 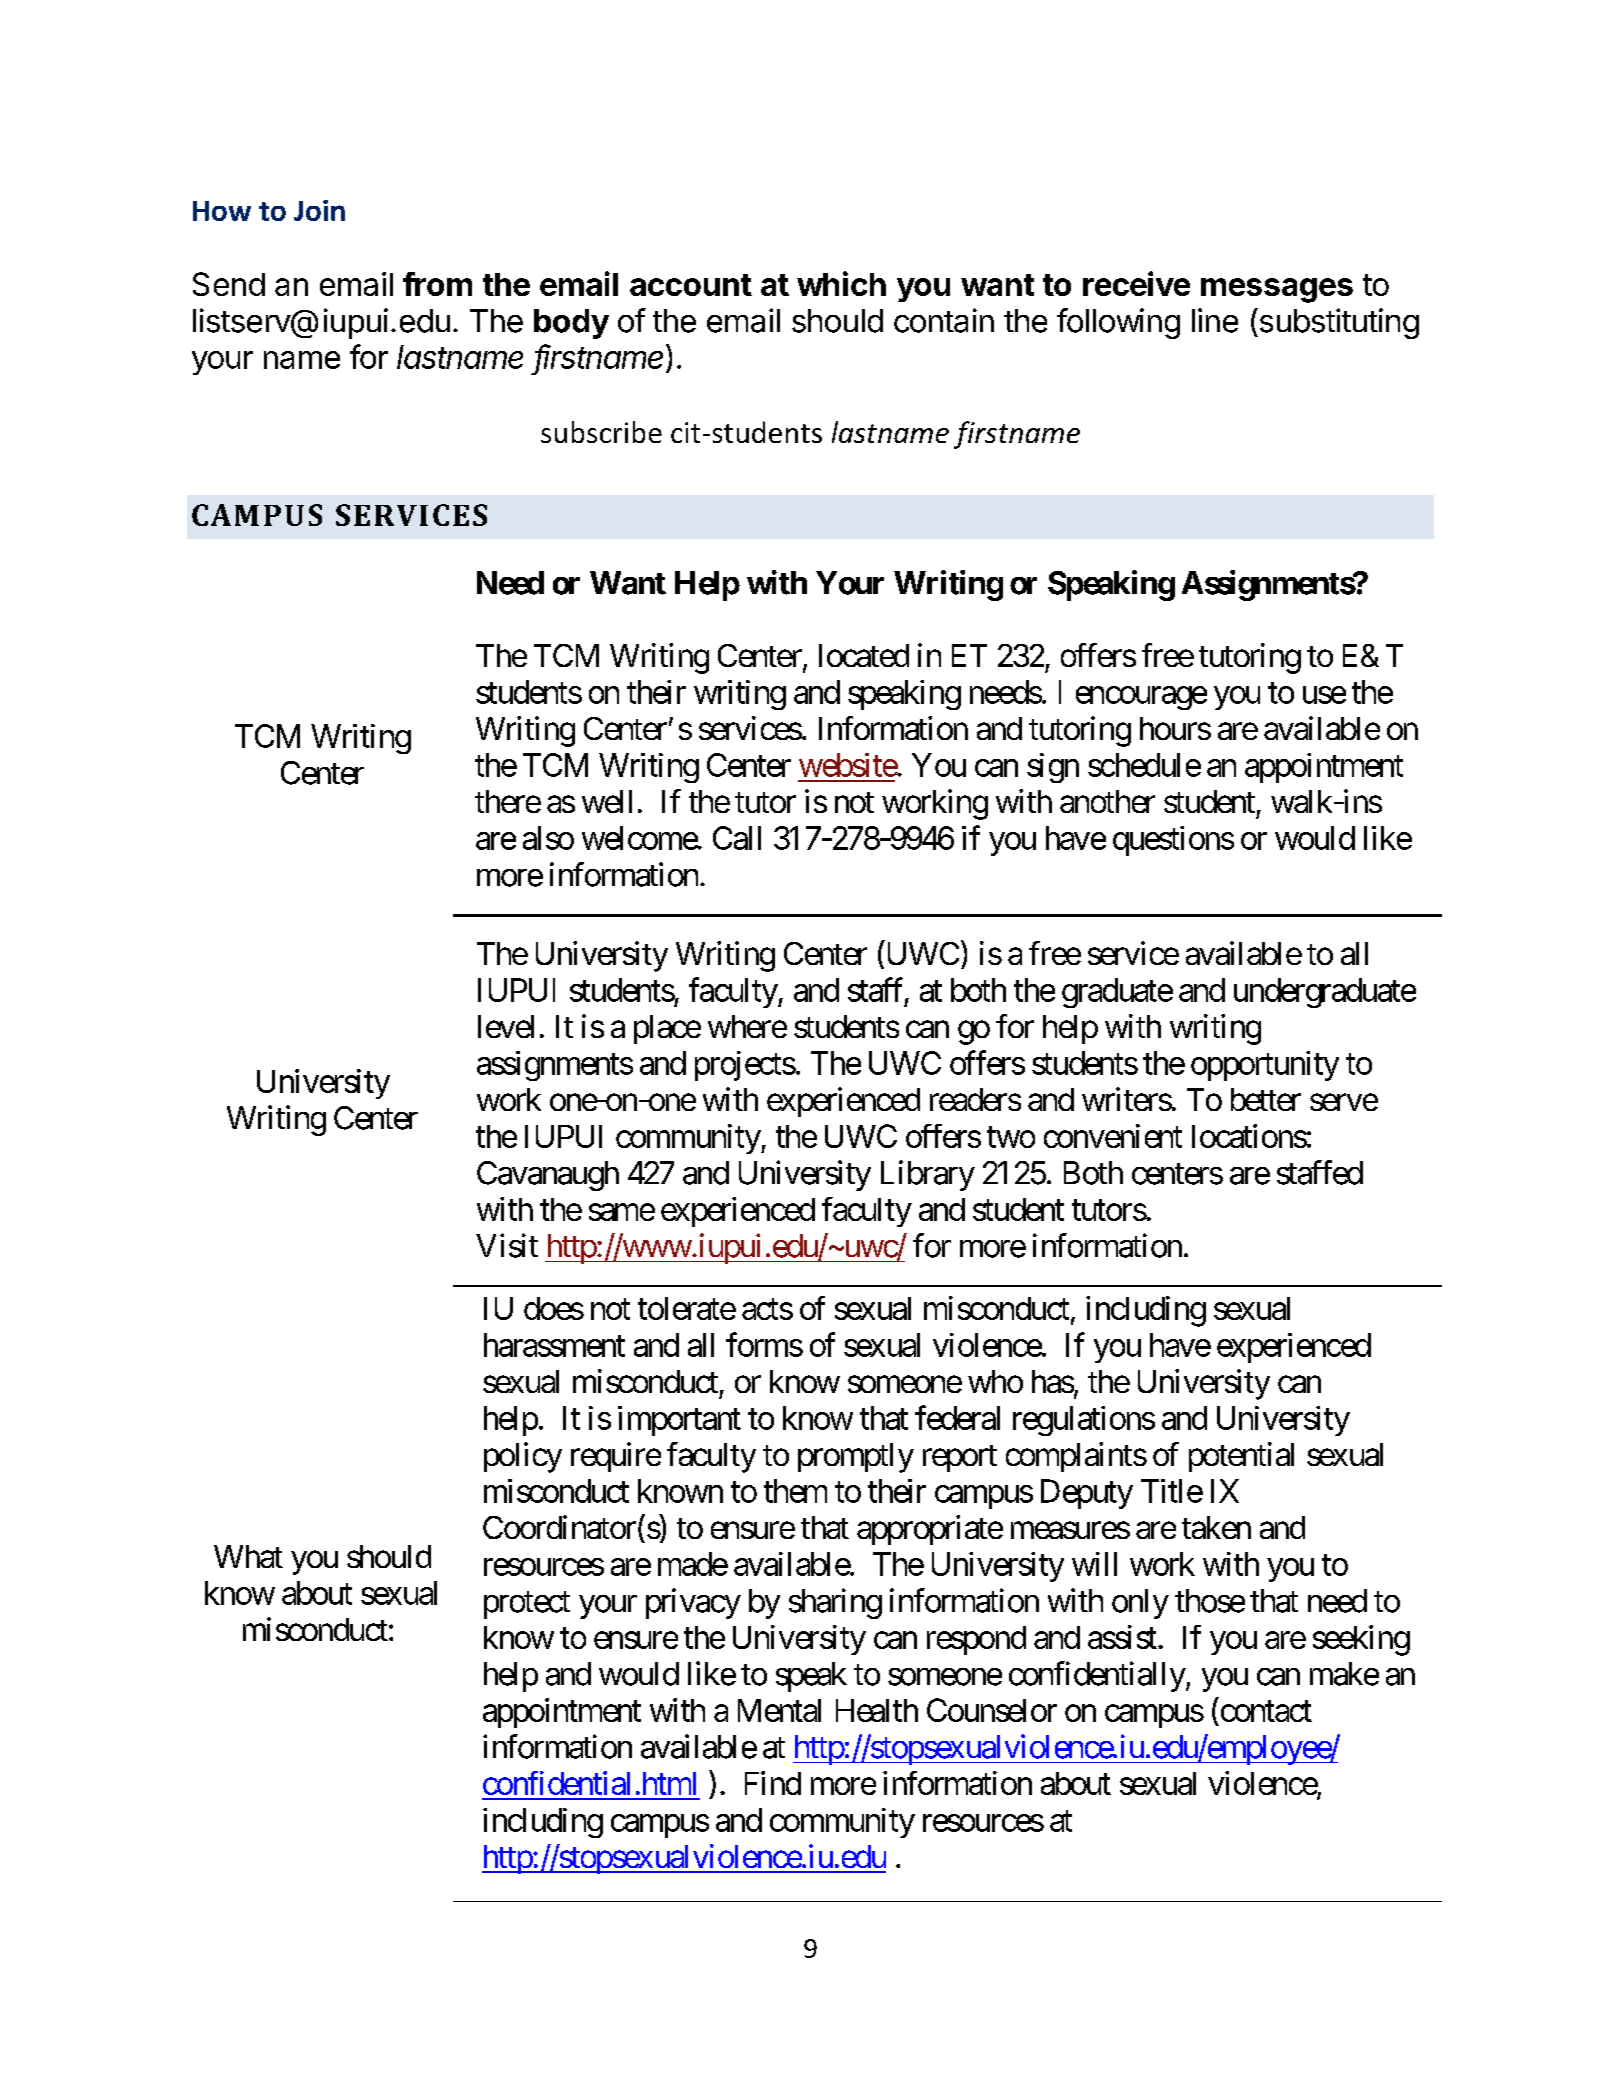 What do you see at coordinates (1136, 283) in the document?
I see `receive` at bounding box center [1136, 283].
